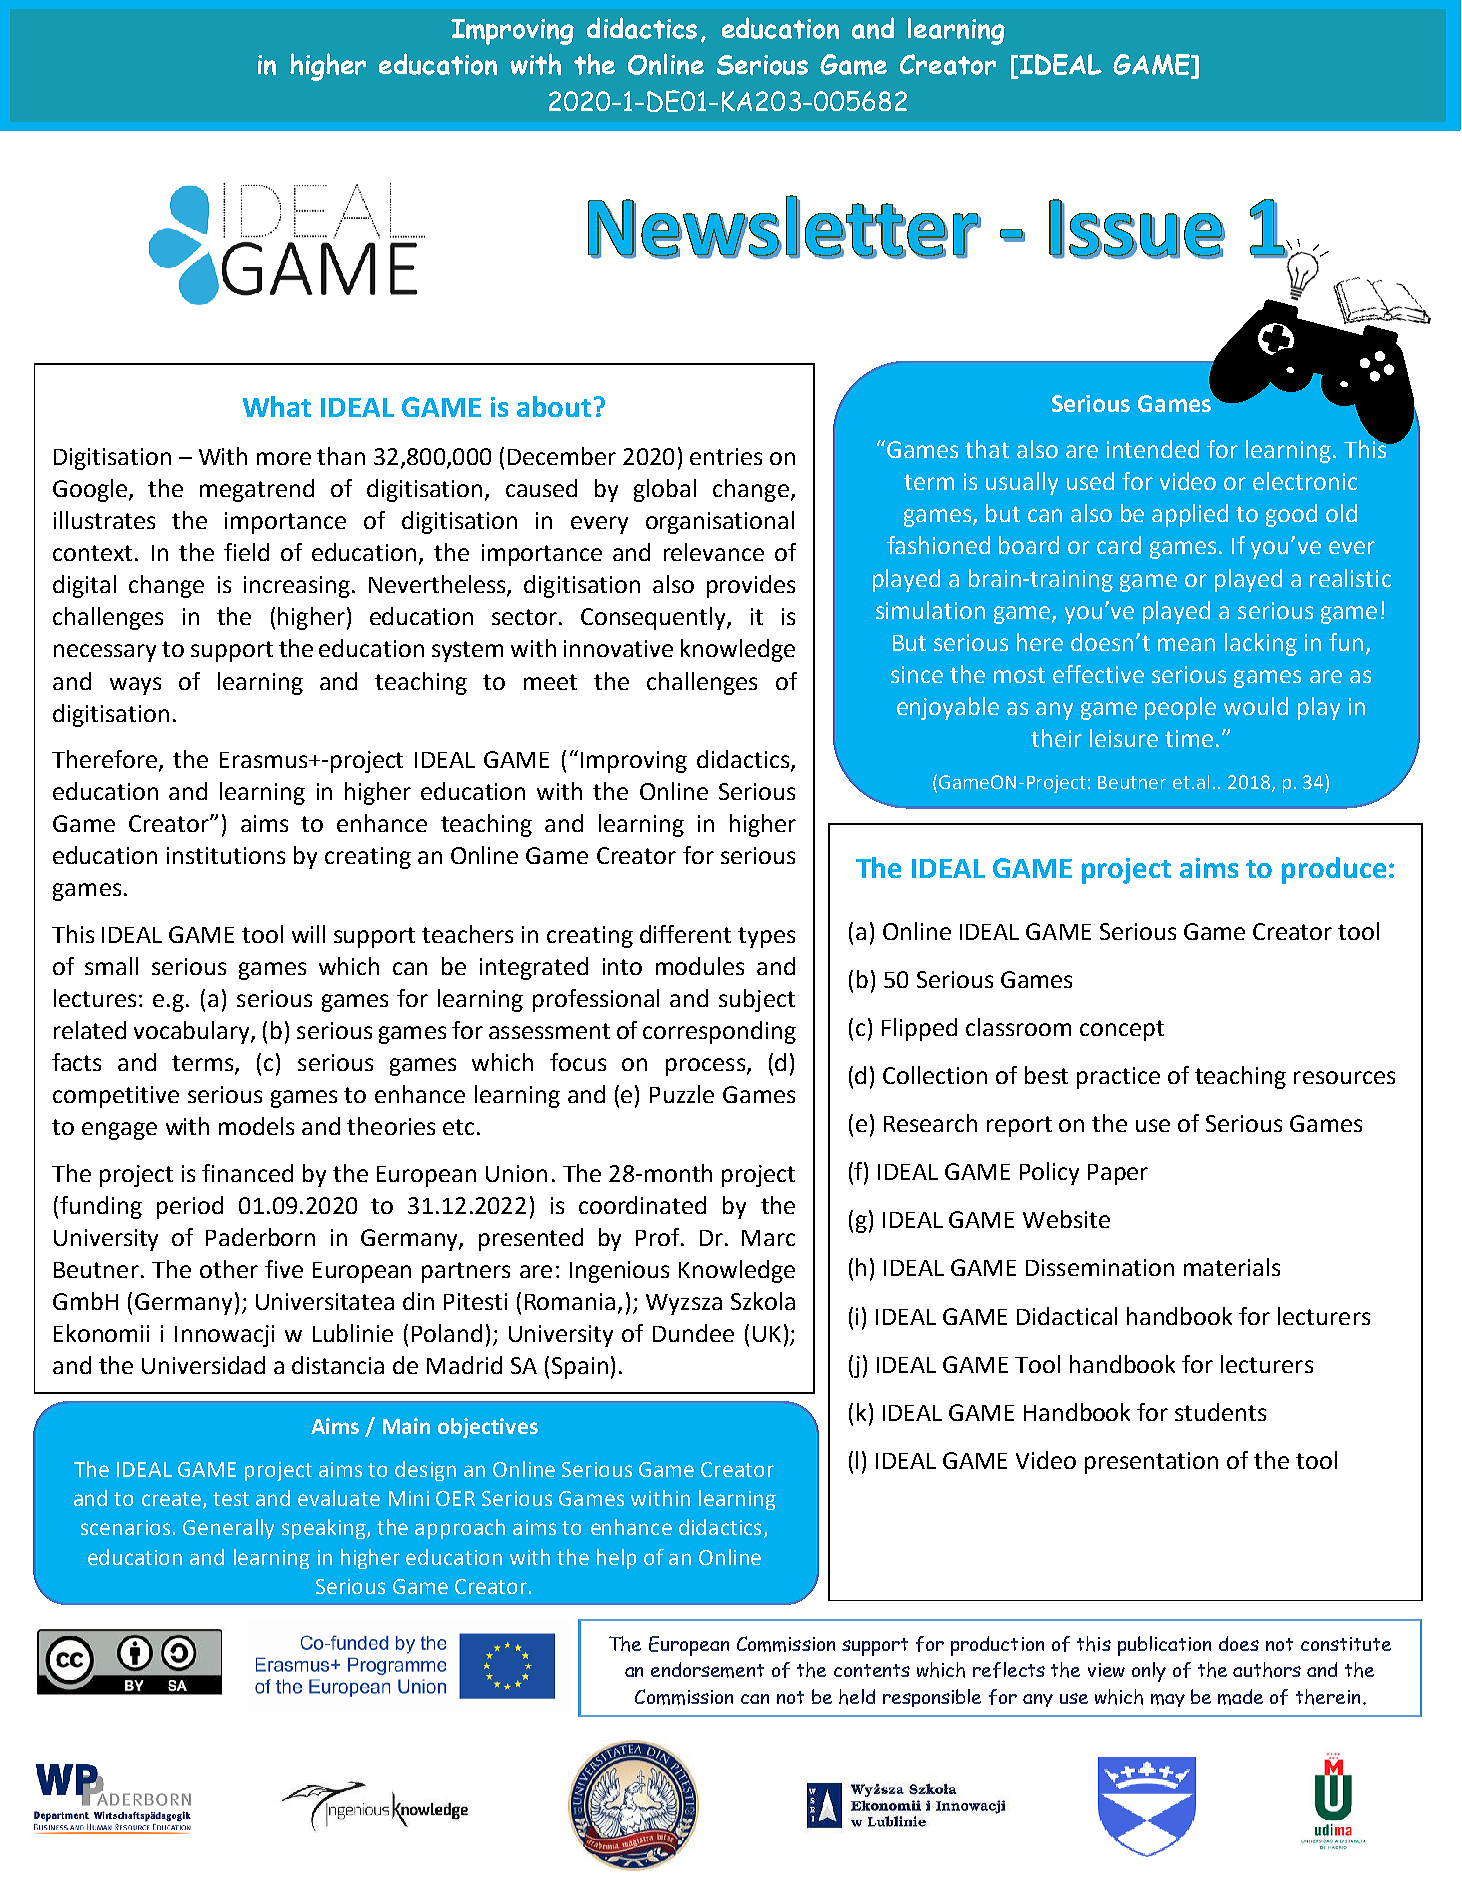  Describe the element at coordinates (1153, 449) in the screenshot. I see `intended` at that location.
